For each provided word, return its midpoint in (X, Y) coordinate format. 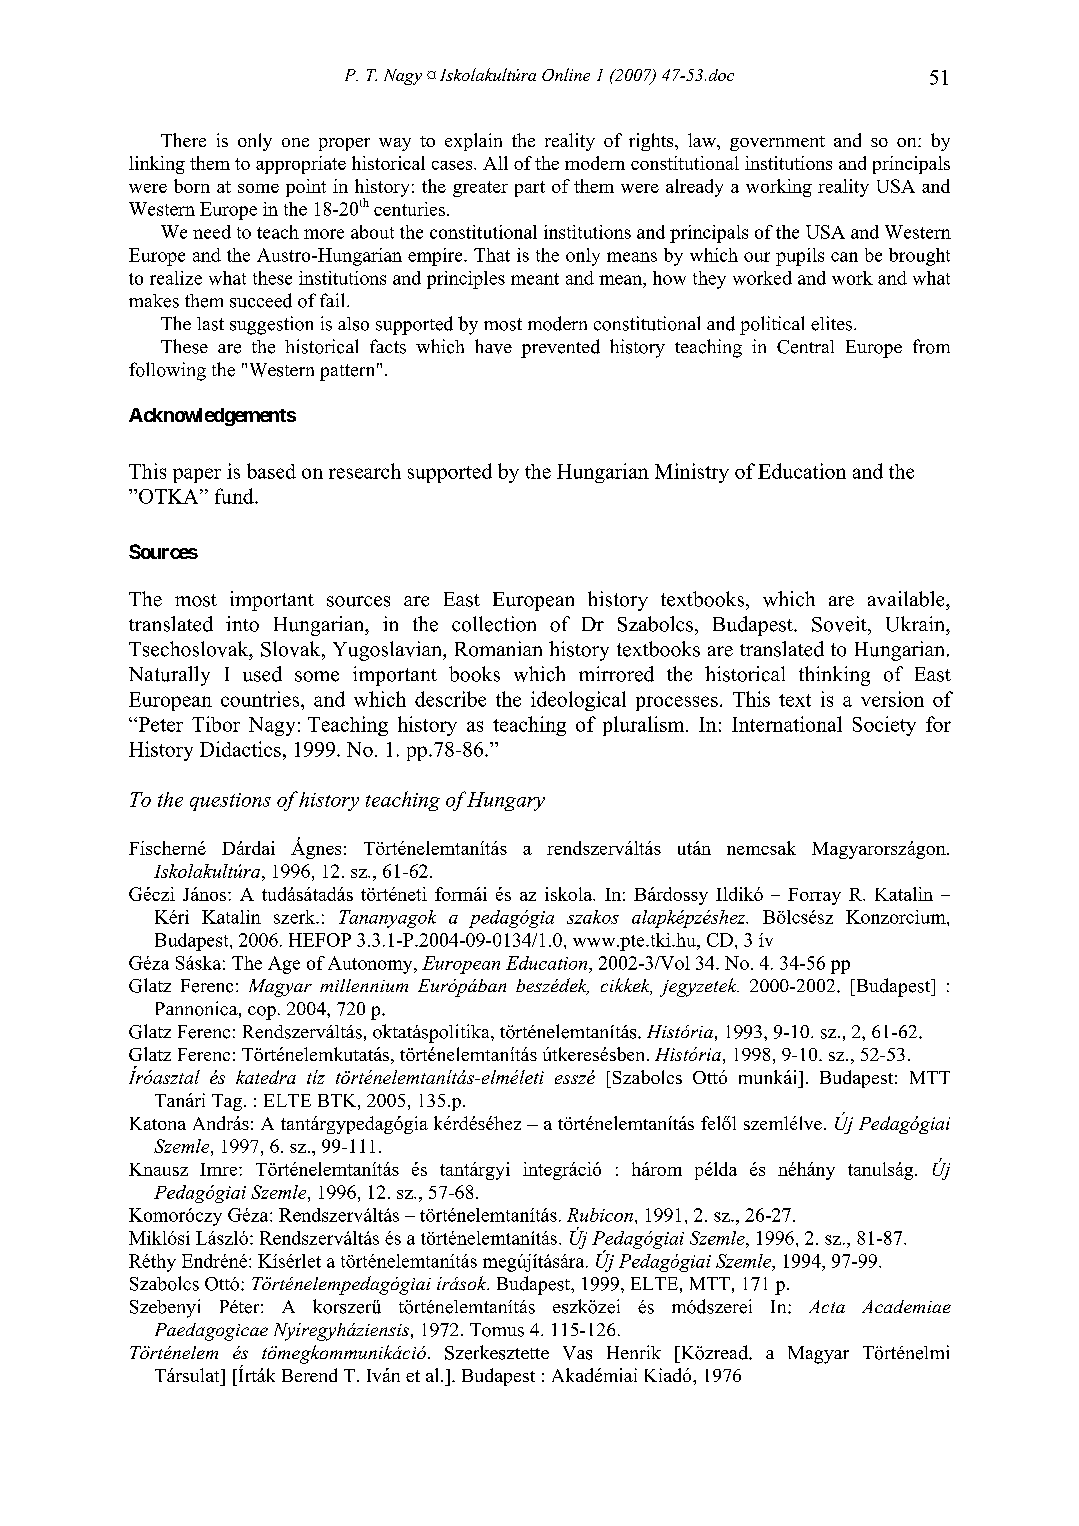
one (295, 142)
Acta (827, 1306)
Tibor (216, 724)
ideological (578, 701)
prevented (560, 348)
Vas (577, 1353)
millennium (364, 985)
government (777, 143)
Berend (309, 1375)
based (271, 471)
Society (884, 726)
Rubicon (600, 1215)
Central (805, 347)
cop (262, 1013)
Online (566, 74)
